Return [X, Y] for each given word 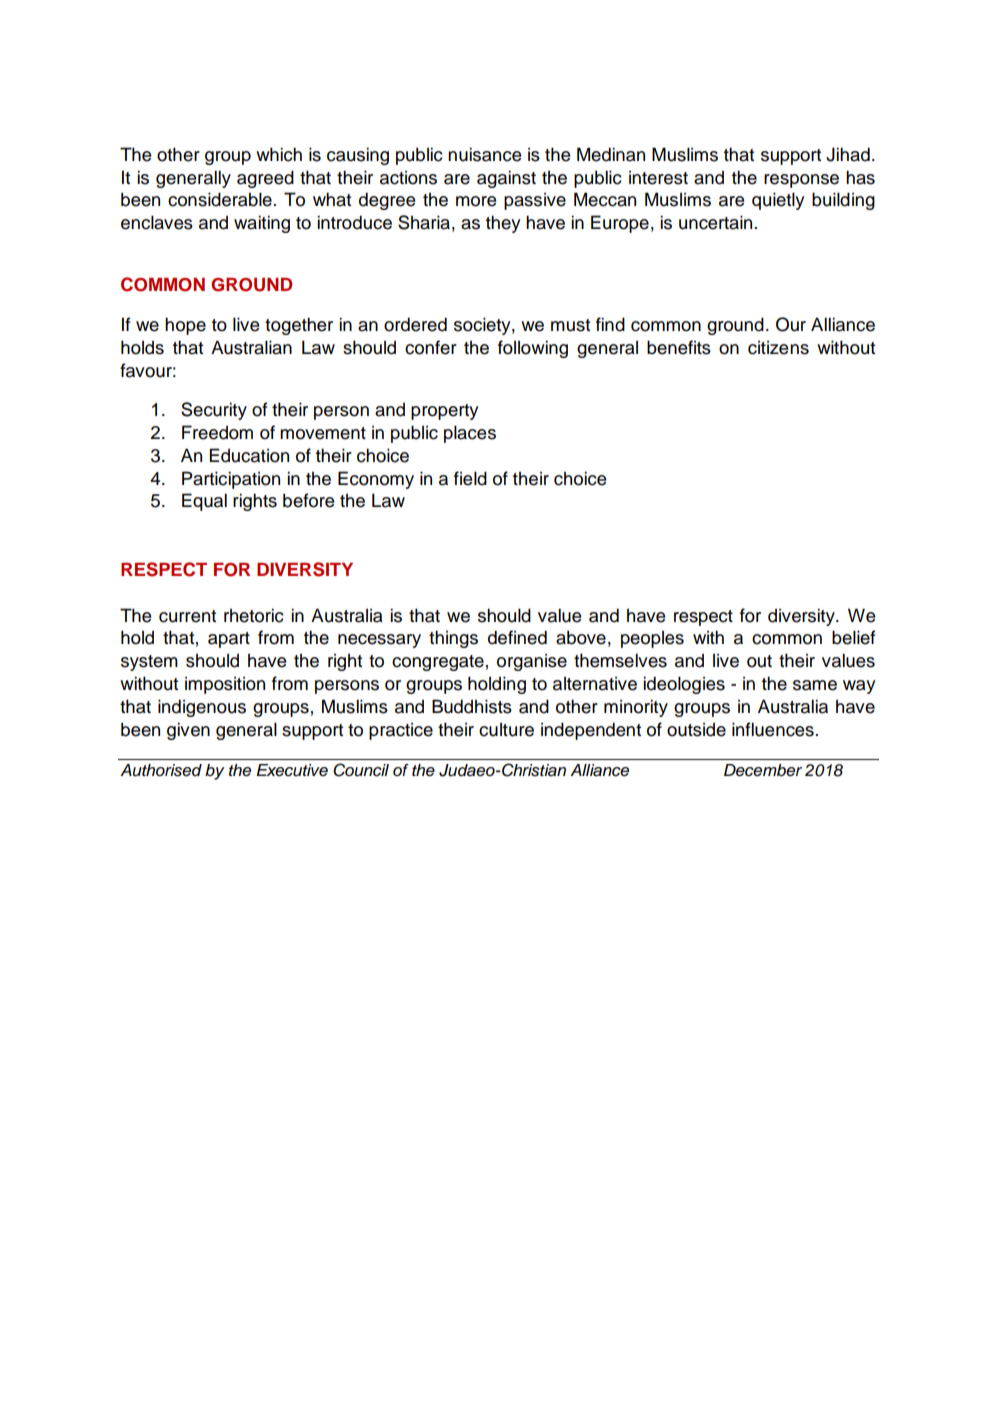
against [506, 179]
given [188, 731]
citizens [778, 348]
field [470, 478]
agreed [265, 179]
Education [249, 455]
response [801, 181]
